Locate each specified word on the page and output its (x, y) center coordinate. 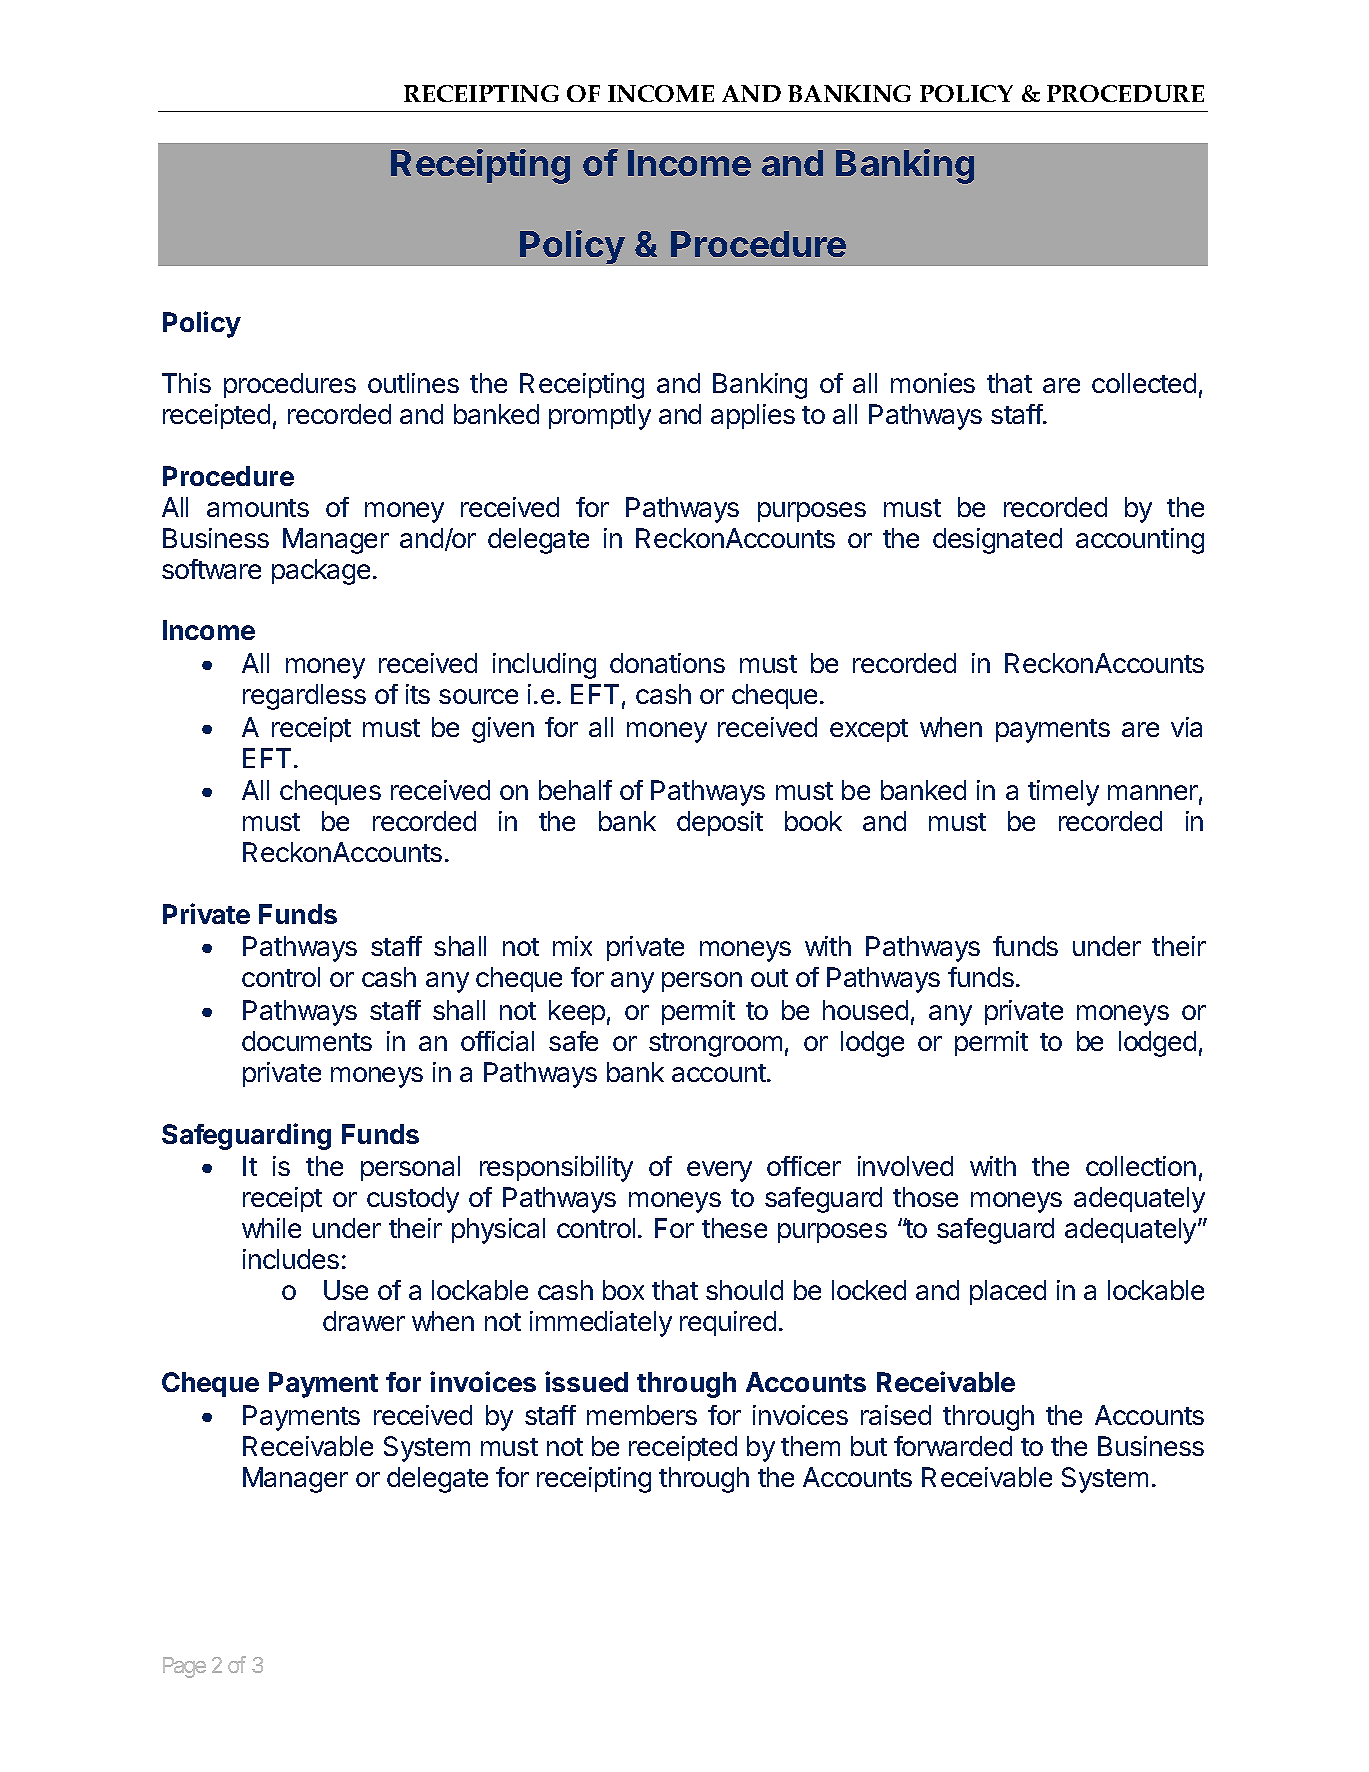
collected (1144, 383)
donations (667, 663)
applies (753, 416)
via (1186, 727)
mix (572, 946)
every (719, 1171)
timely (1063, 793)
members (642, 1415)
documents (307, 1041)
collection (1141, 1166)
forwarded (953, 1446)
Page (184, 1667)
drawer (364, 1321)
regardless (304, 697)
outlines (413, 383)
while (271, 1228)
